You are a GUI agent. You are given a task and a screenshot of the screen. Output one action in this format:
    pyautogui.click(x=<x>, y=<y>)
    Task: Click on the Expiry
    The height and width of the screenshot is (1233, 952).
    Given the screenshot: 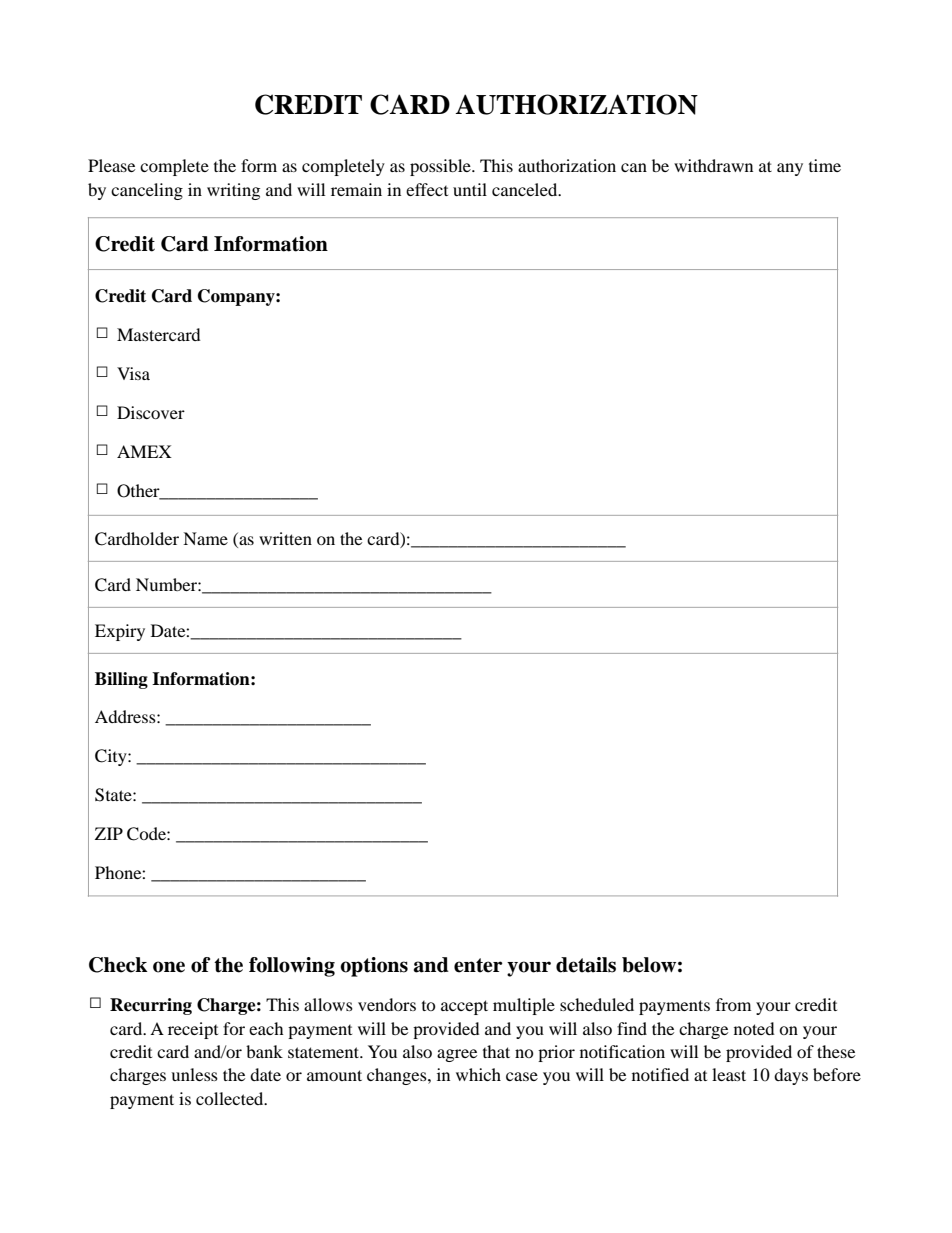 What is the action you would take?
    pyautogui.click(x=120, y=632)
